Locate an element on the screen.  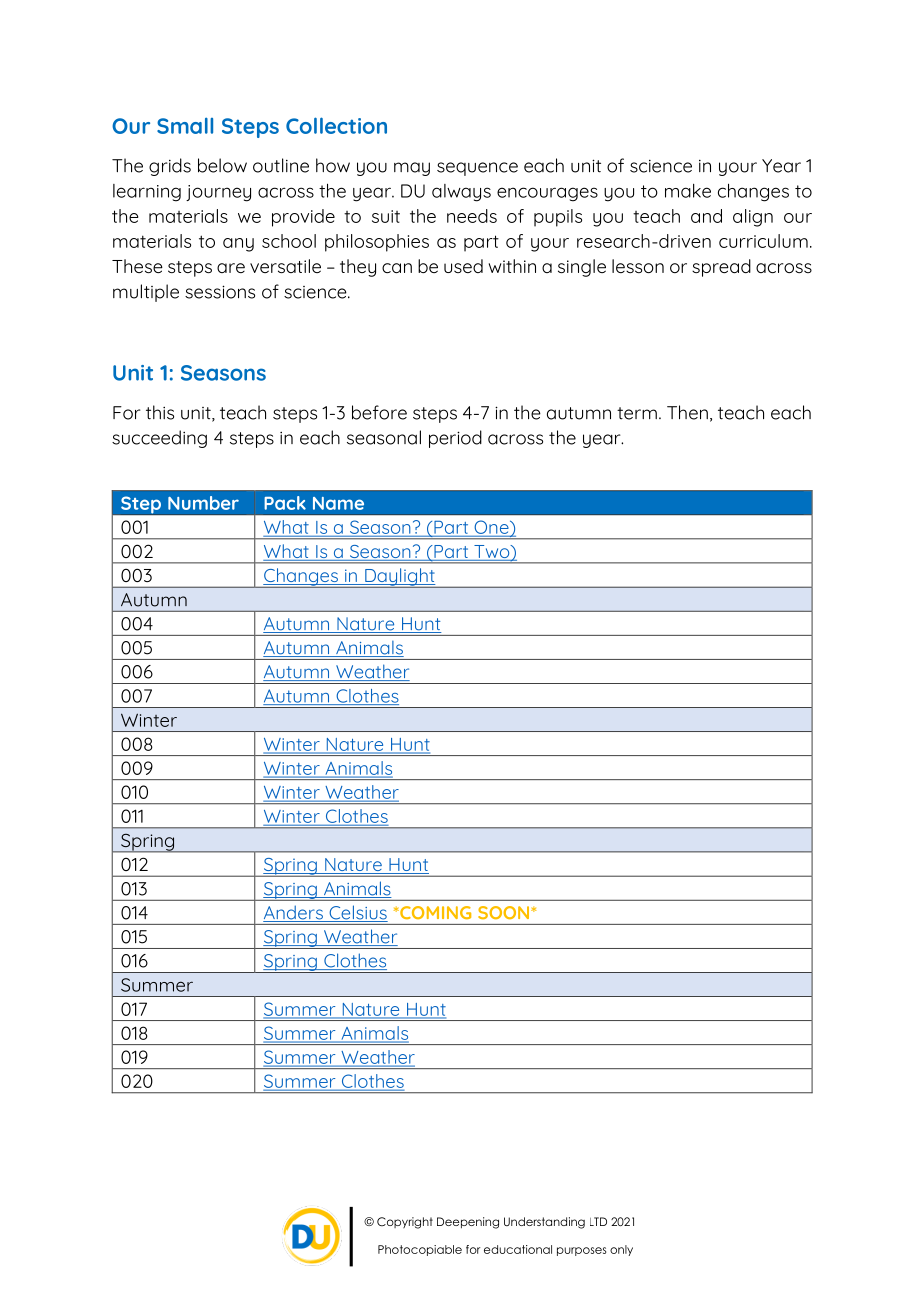
Copyright is located at coordinates (405, 1223).
